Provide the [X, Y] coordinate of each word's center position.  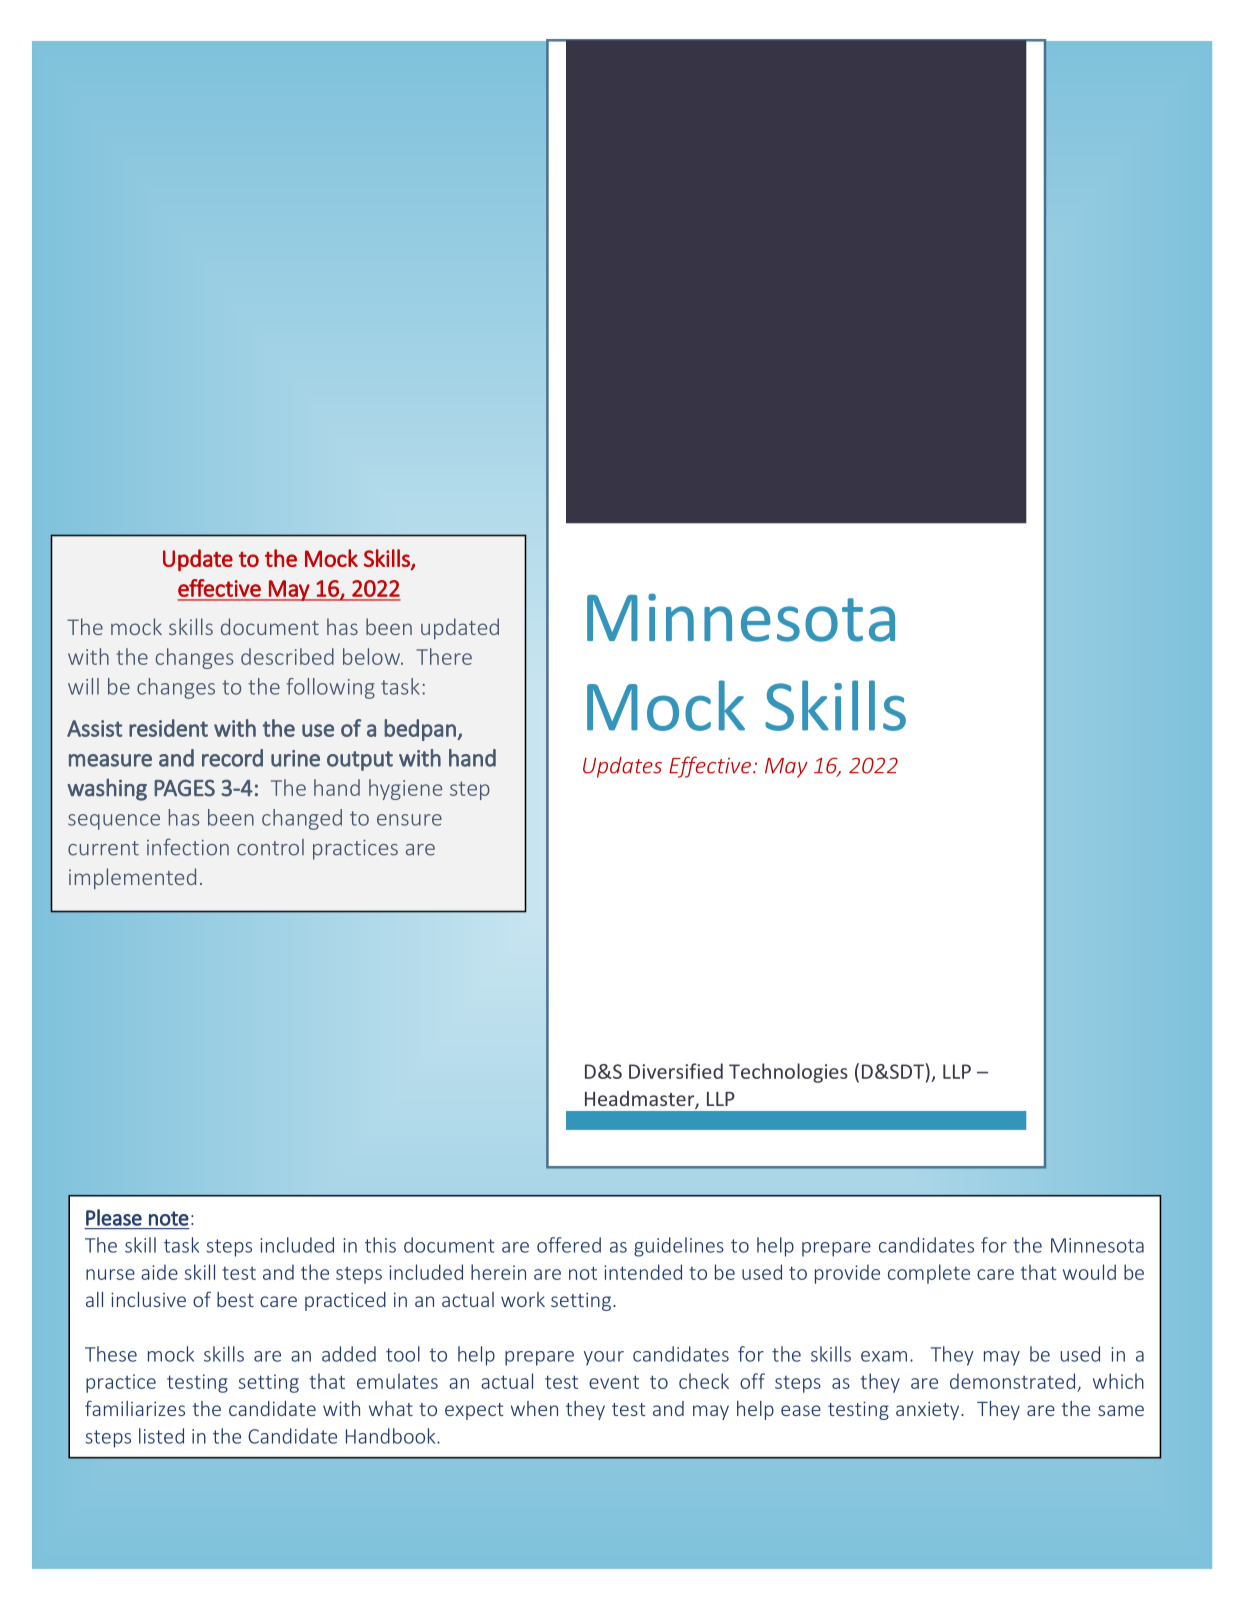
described [287, 656]
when [534, 1408]
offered [569, 1245]
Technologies [788, 1073]
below [372, 656]
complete [929, 1274]
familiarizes [135, 1408]
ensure [409, 820]
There [444, 656]
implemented [132, 879]
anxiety [929, 1410]
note [169, 1218]
